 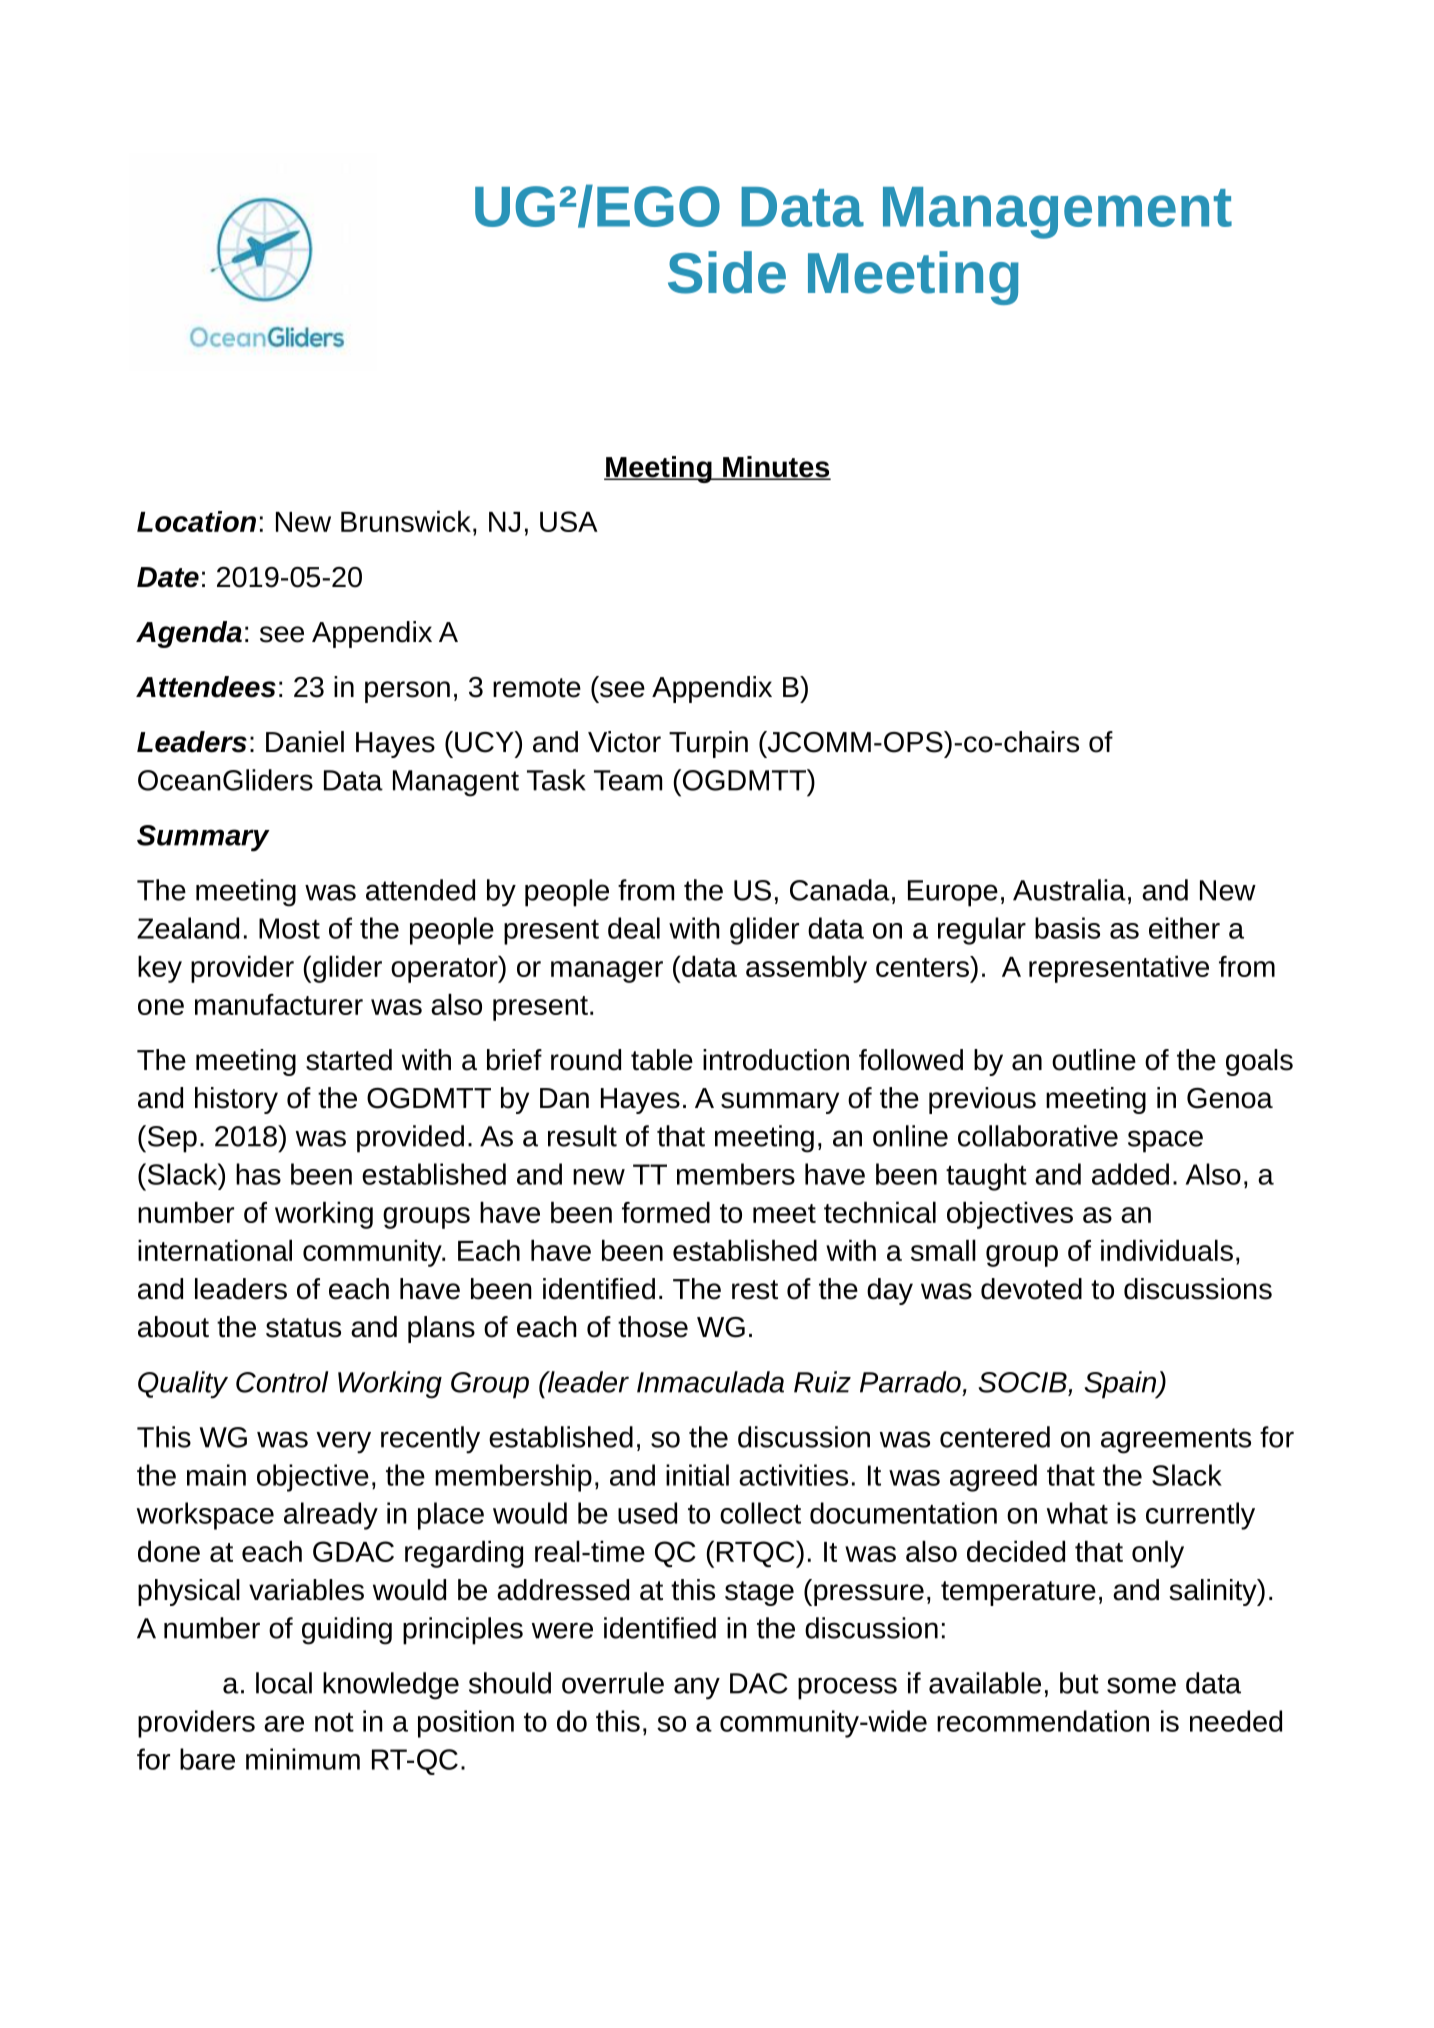 I want to click on local, so click(x=284, y=1683).
